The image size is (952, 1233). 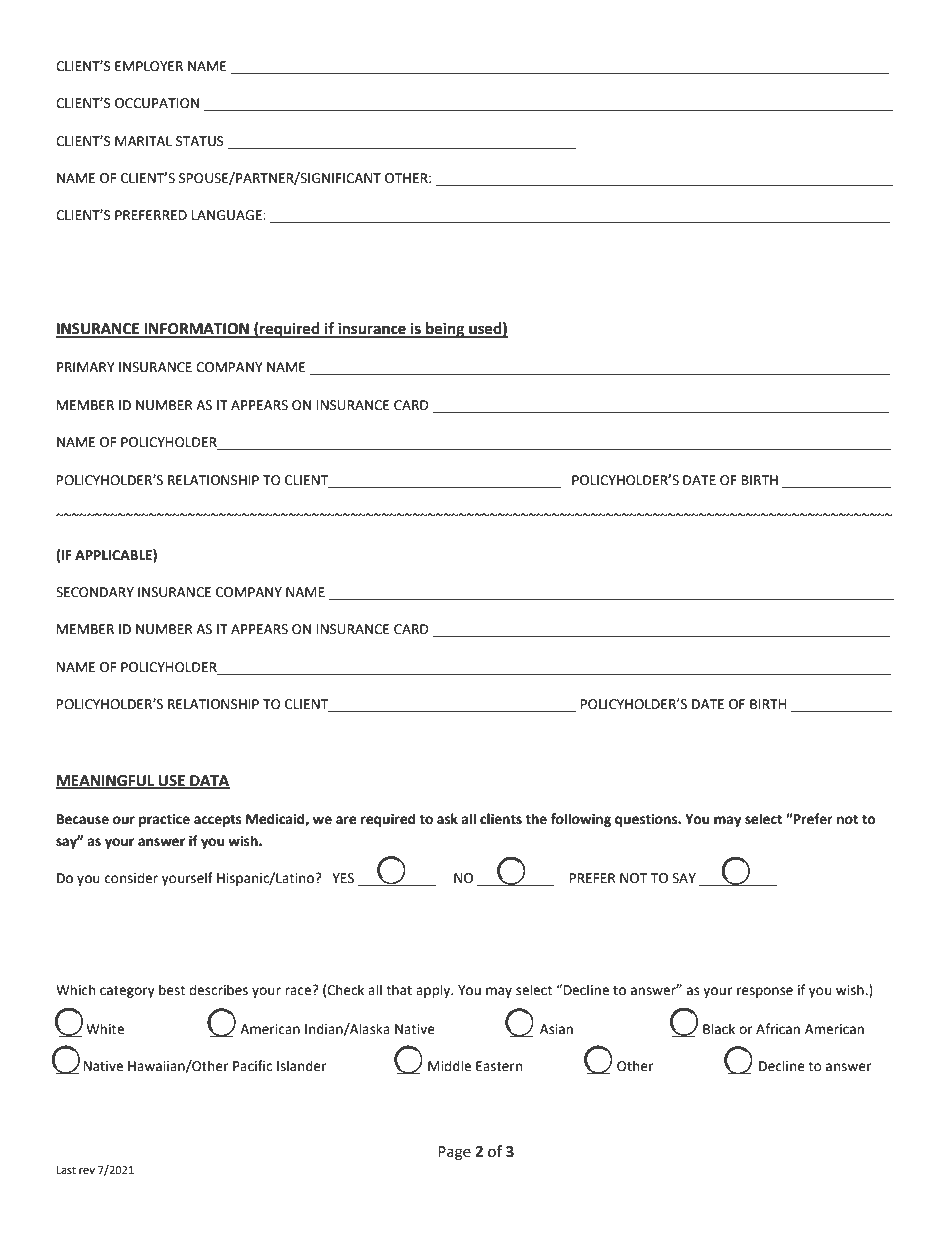 I want to click on SECONDARY, so click(x=95, y=592).
